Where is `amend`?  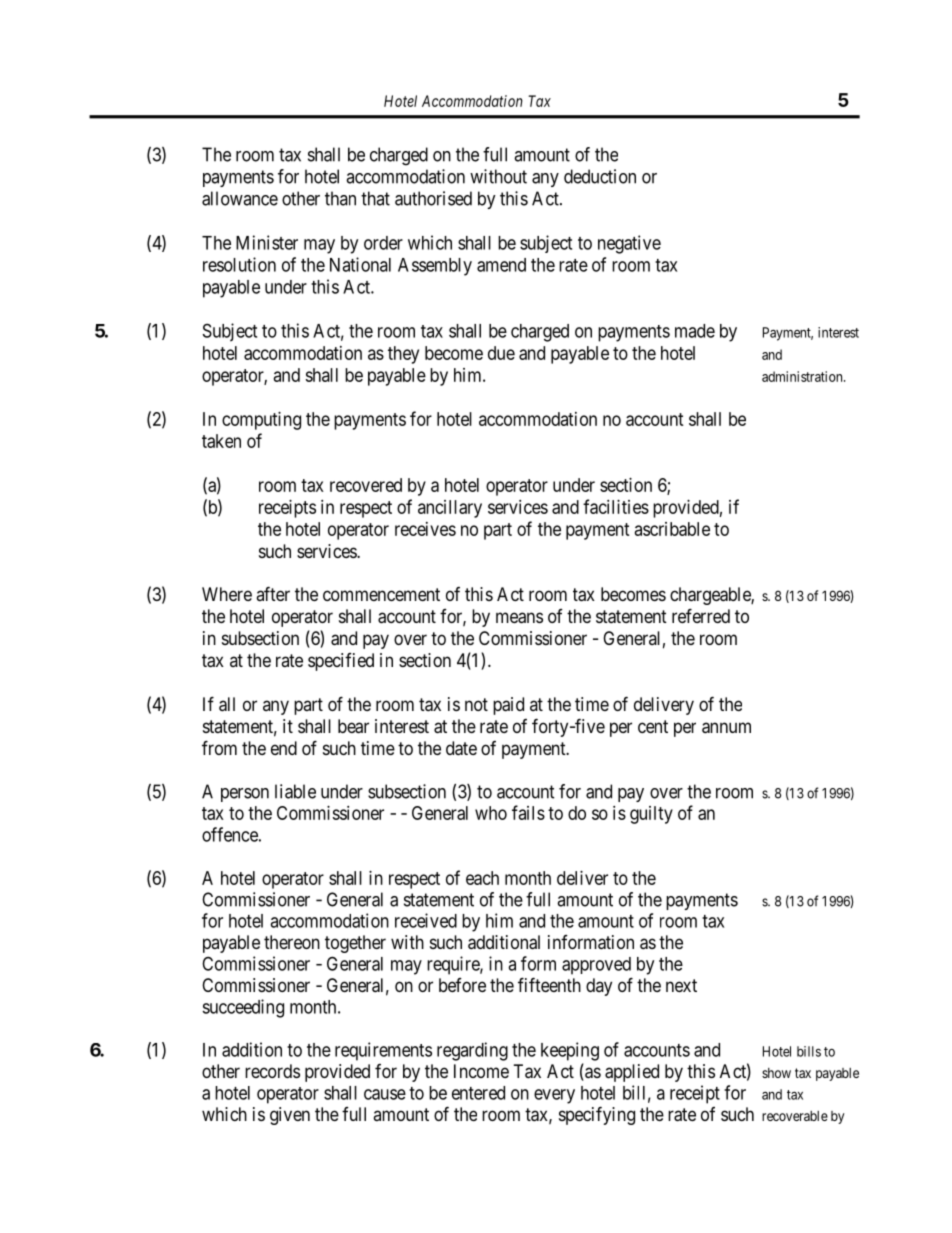 amend is located at coordinates (501, 265).
